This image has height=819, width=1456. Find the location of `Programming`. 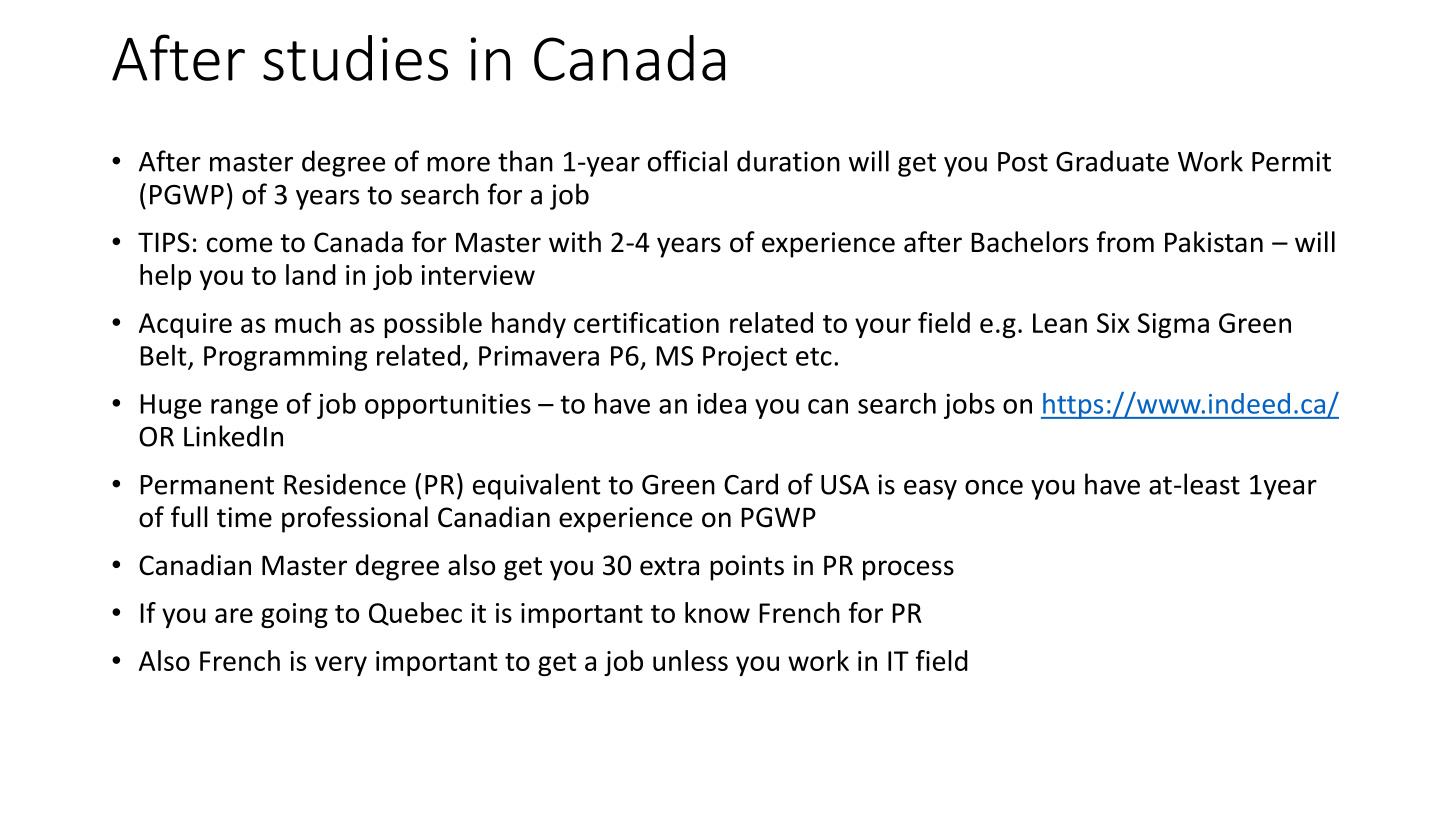

Programming is located at coordinates (285, 358).
